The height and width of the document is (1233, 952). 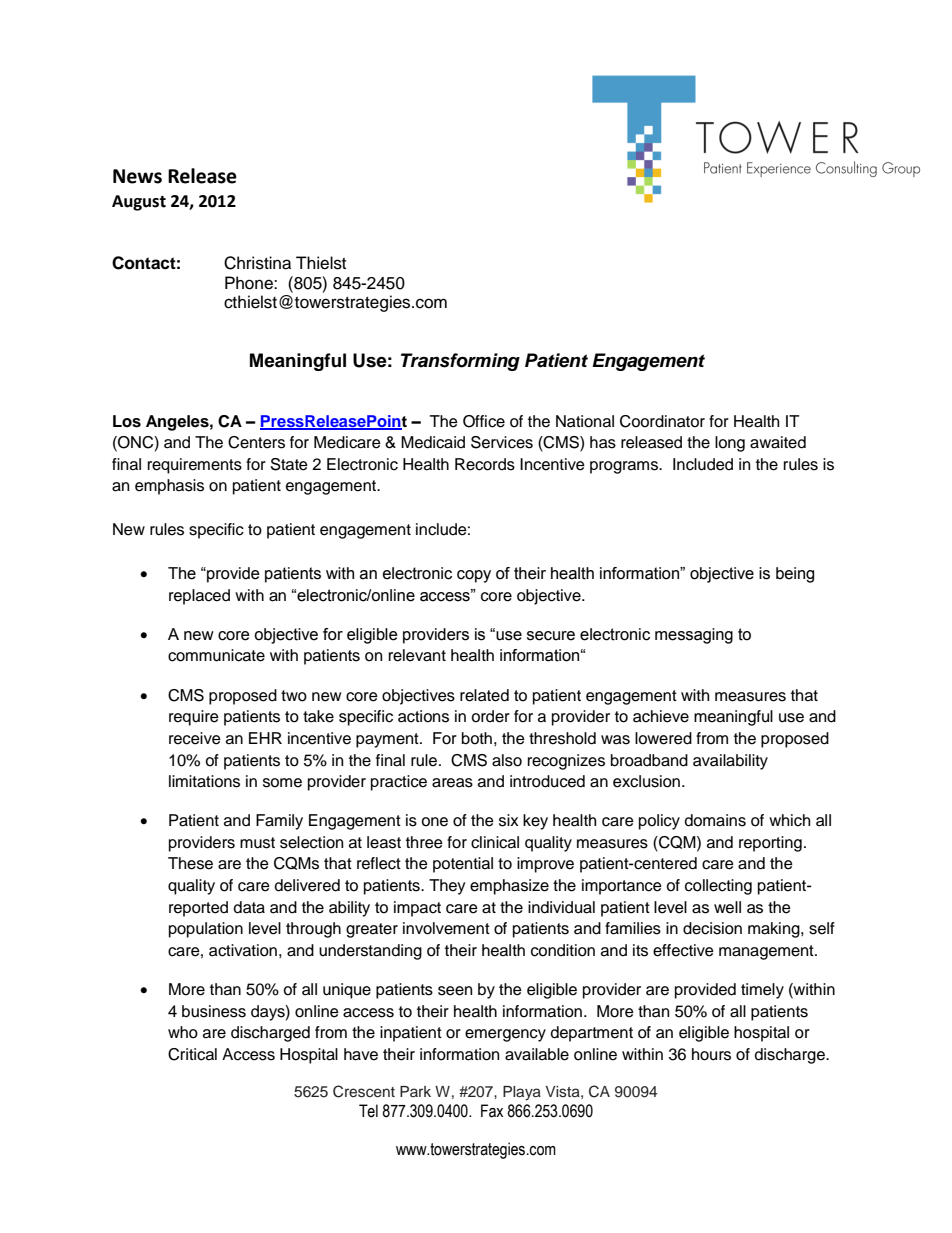 I want to click on Coordinator, so click(x=662, y=421).
